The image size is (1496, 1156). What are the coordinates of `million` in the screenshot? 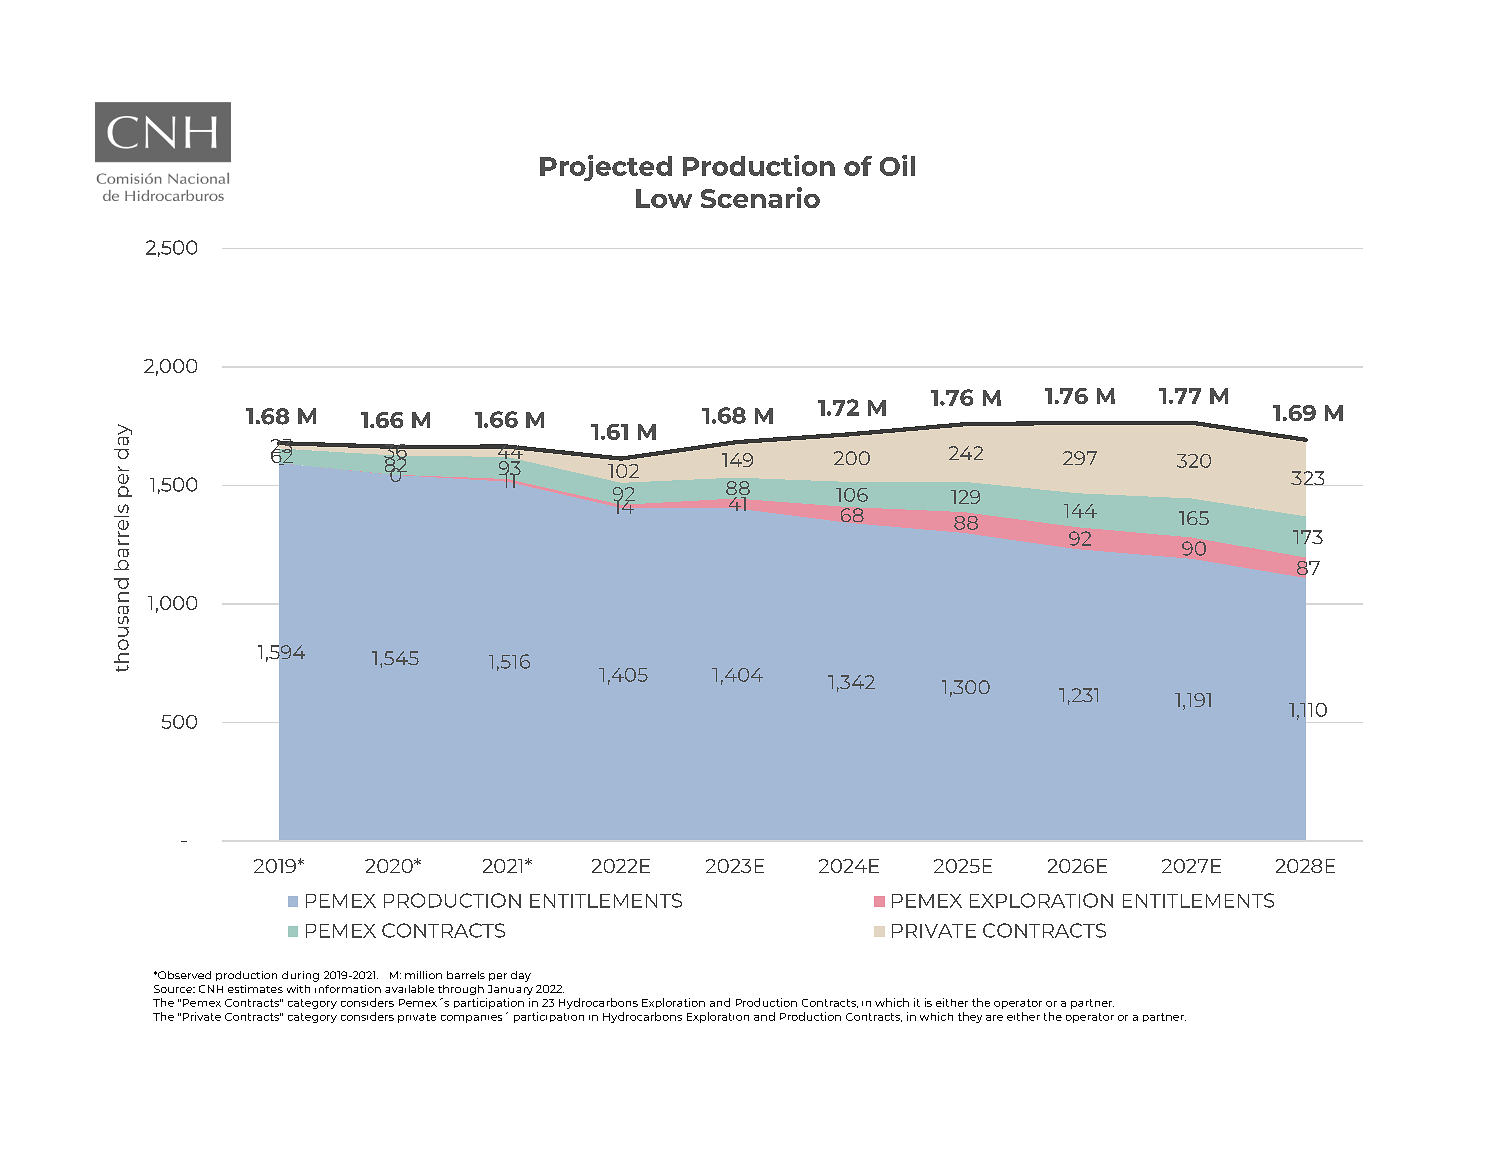 It's located at (423, 975).
